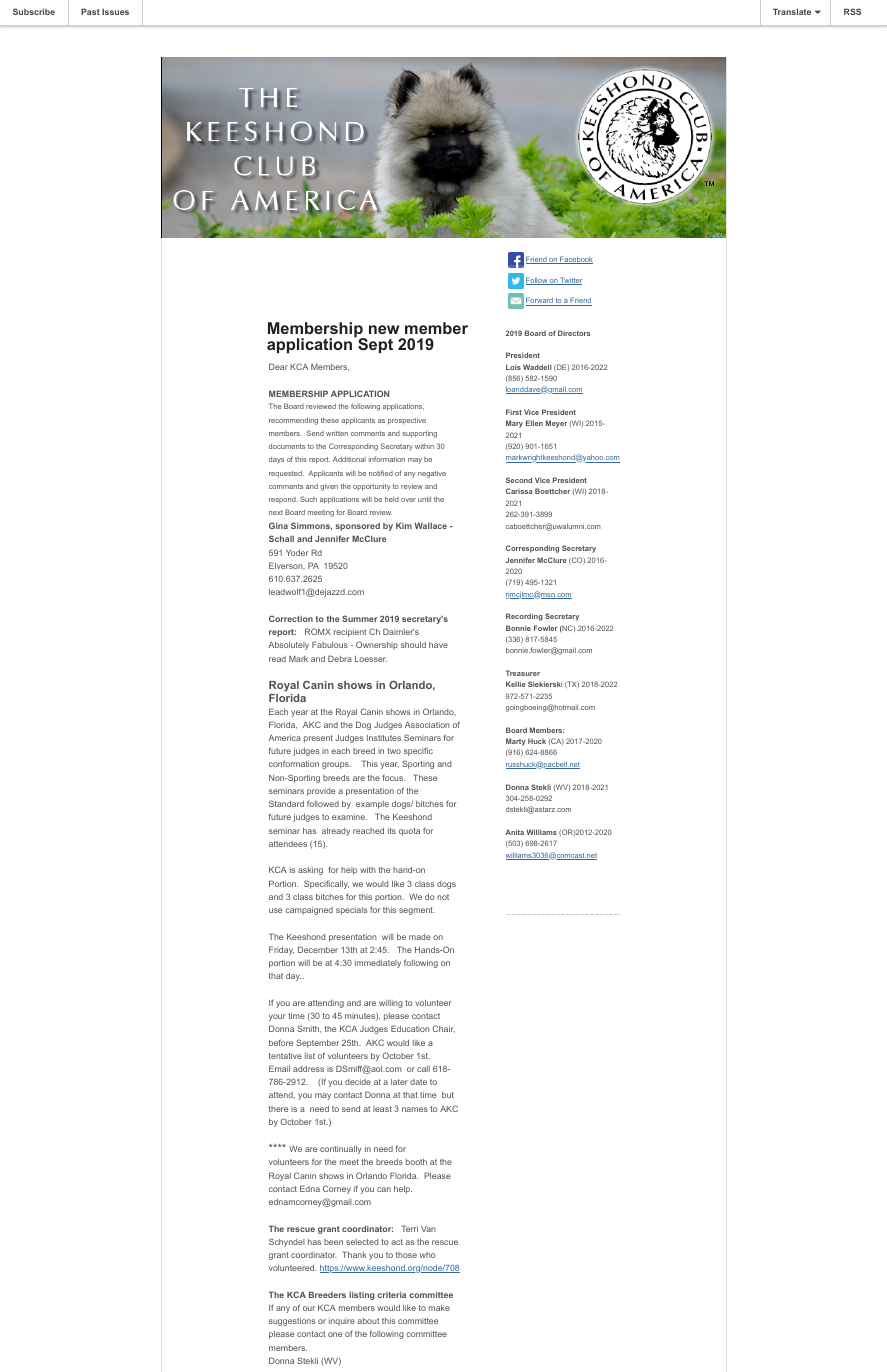  What do you see at coordinates (513, 367) in the screenshot?
I see `Lois` at bounding box center [513, 367].
